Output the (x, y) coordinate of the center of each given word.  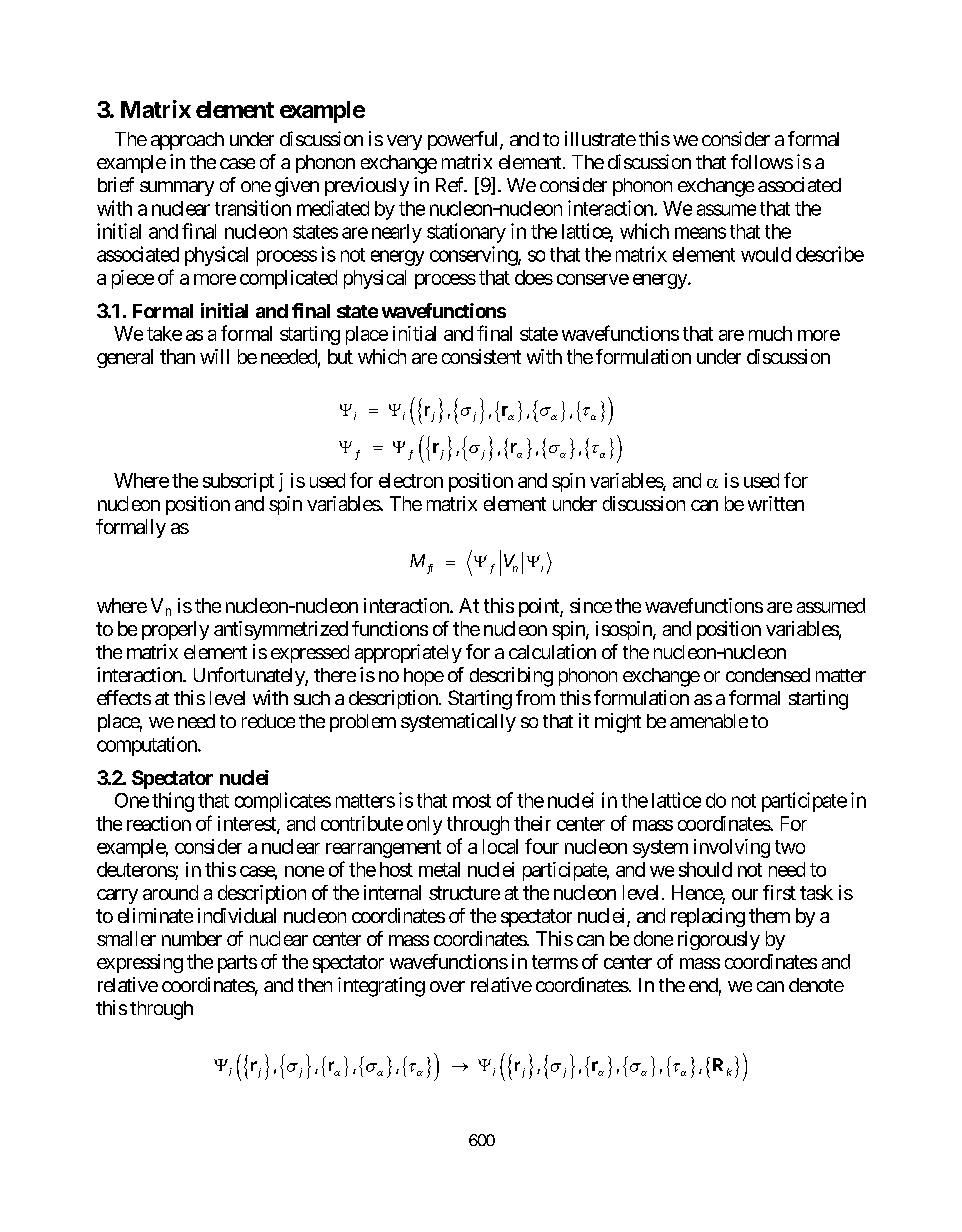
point (540, 607)
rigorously (719, 940)
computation (148, 746)
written (776, 503)
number (192, 938)
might (618, 723)
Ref (451, 184)
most (472, 801)
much (770, 333)
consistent (481, 356)
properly (175, 630)
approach (187, 141)
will (214, 356)
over (447, 986)
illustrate (600, 138)
